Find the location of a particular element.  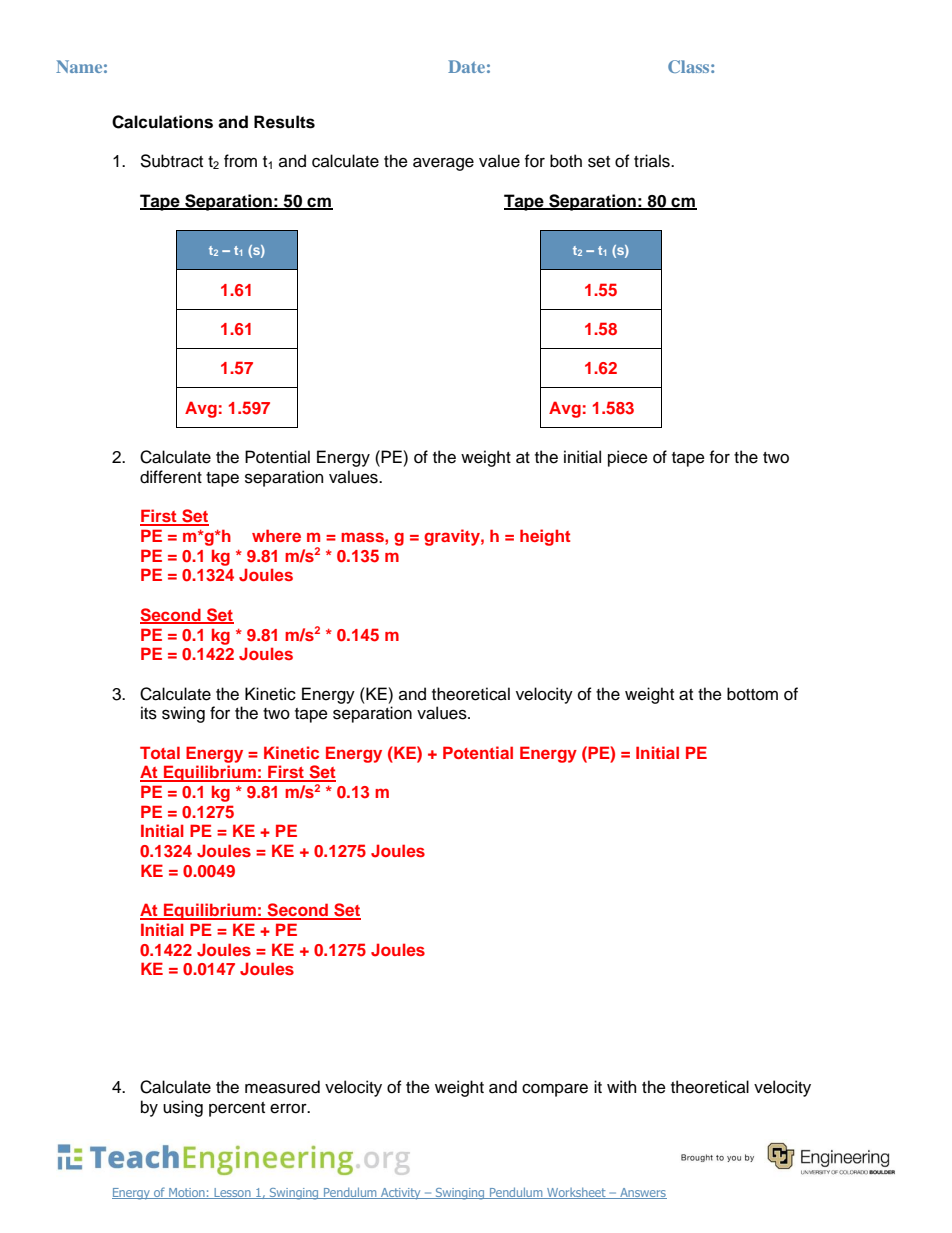

Activity is located at coordinates (401, 1194).
